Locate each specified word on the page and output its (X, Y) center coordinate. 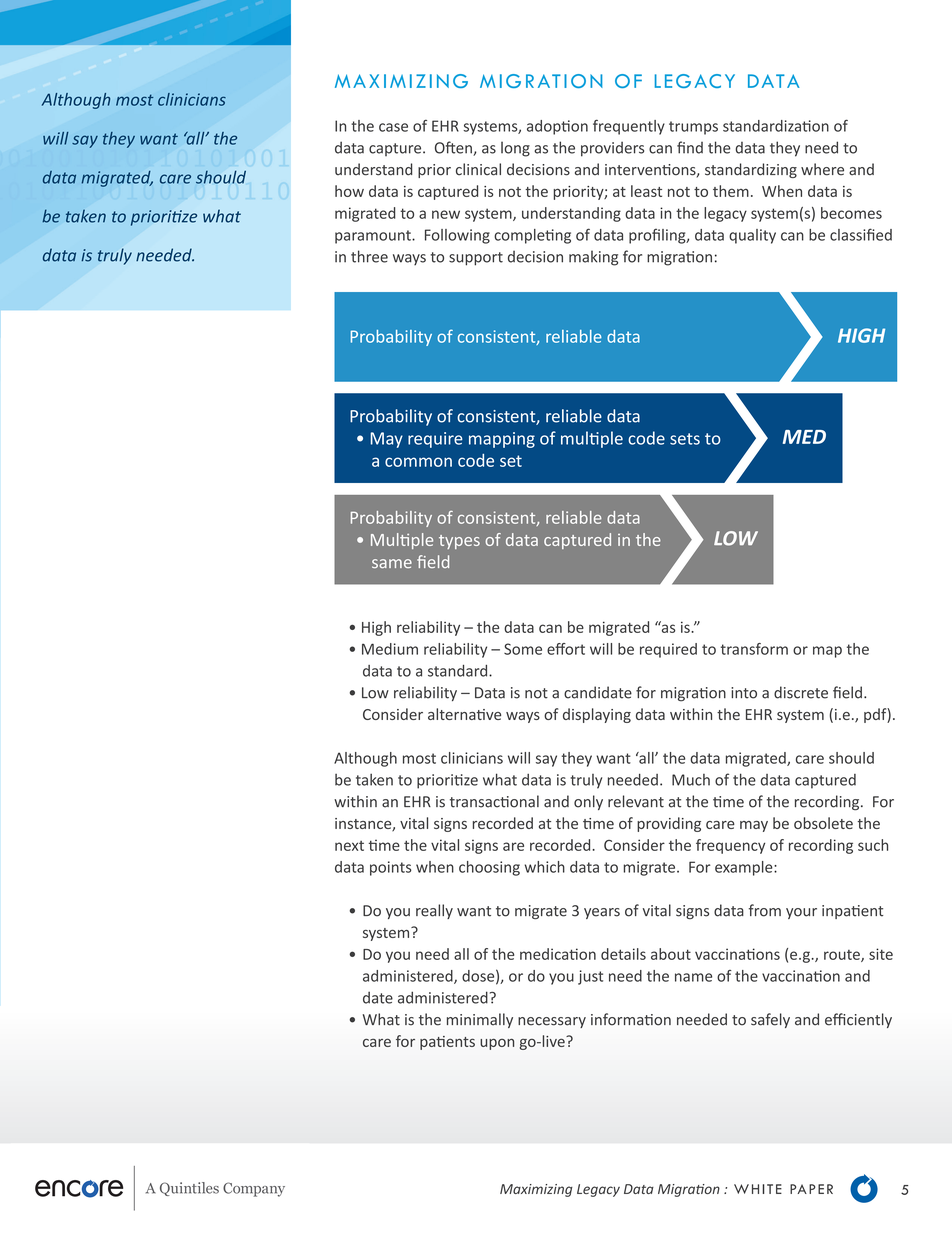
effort (566, 649)
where (822, 169)
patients (447, 1043)
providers (612, 149)
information (631, 1019)
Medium (390, 649)
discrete (801, 692)
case (393, 127)
